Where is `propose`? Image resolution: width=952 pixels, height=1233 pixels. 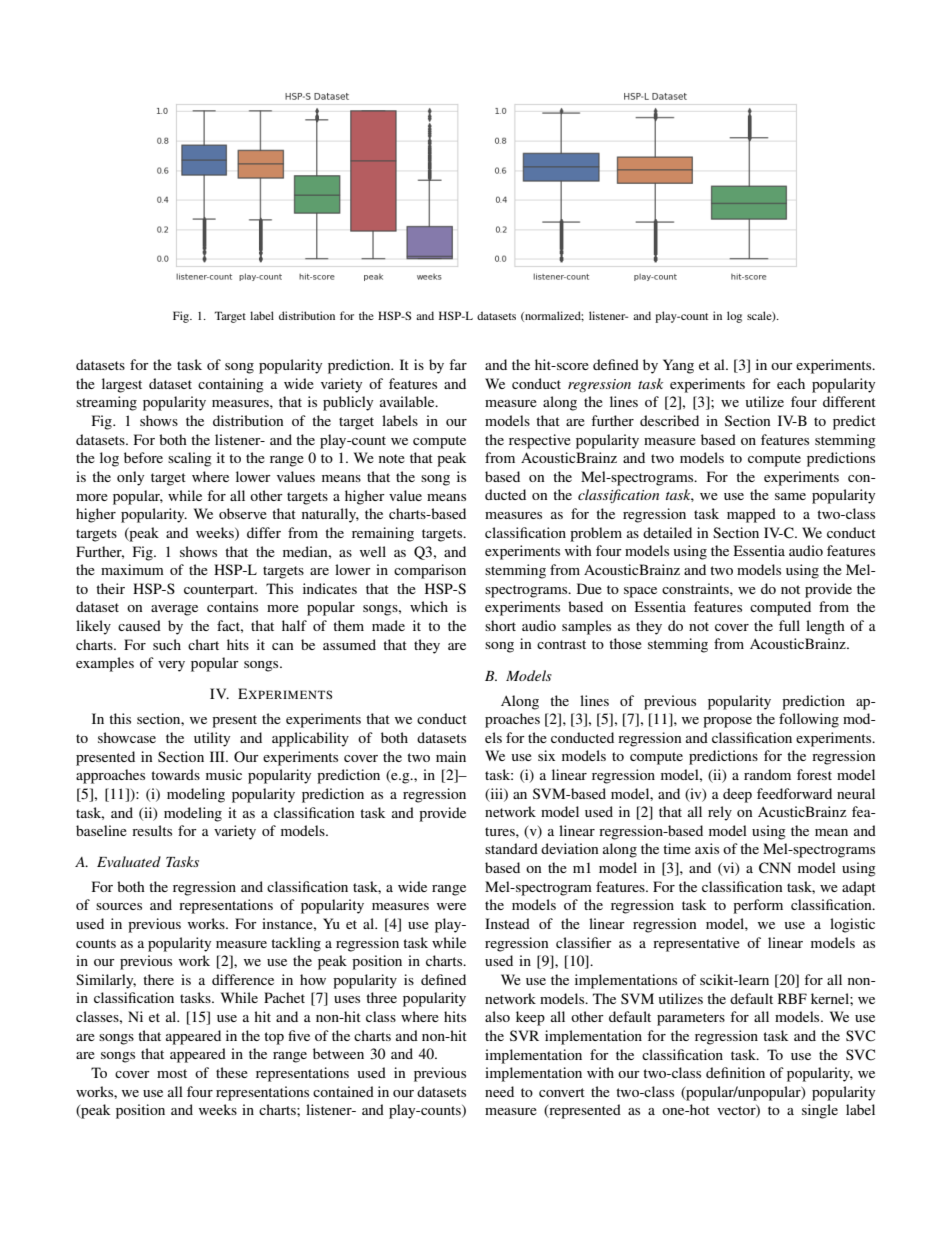 propose is located at coordinates (727, 722).
